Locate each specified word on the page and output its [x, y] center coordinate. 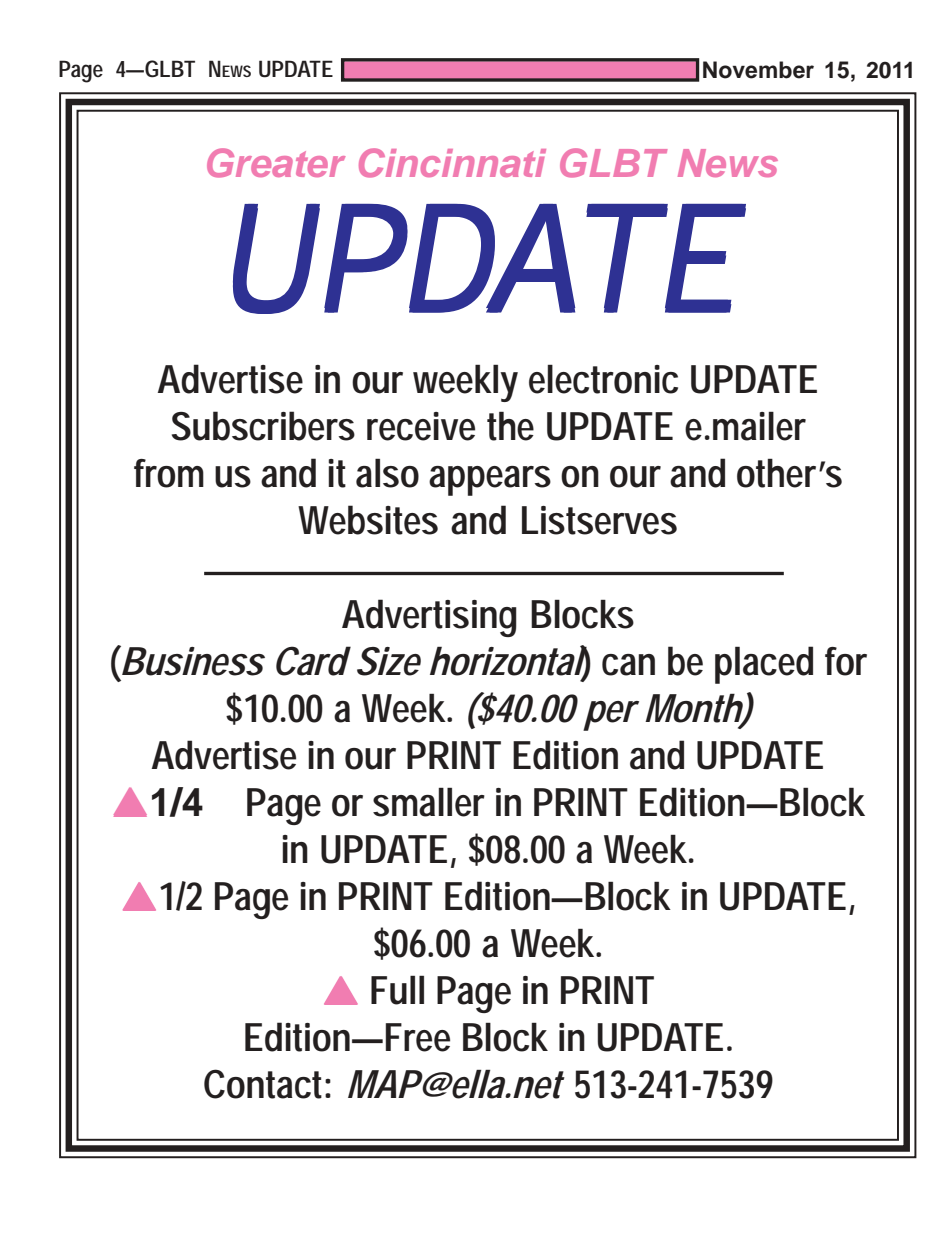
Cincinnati [452, 163]
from [169, 473]
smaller [429, 802]
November [758, 70]
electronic [603, 379]
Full [397, 990]
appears [490, 481]
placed [764, 665]
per [610, 716]
